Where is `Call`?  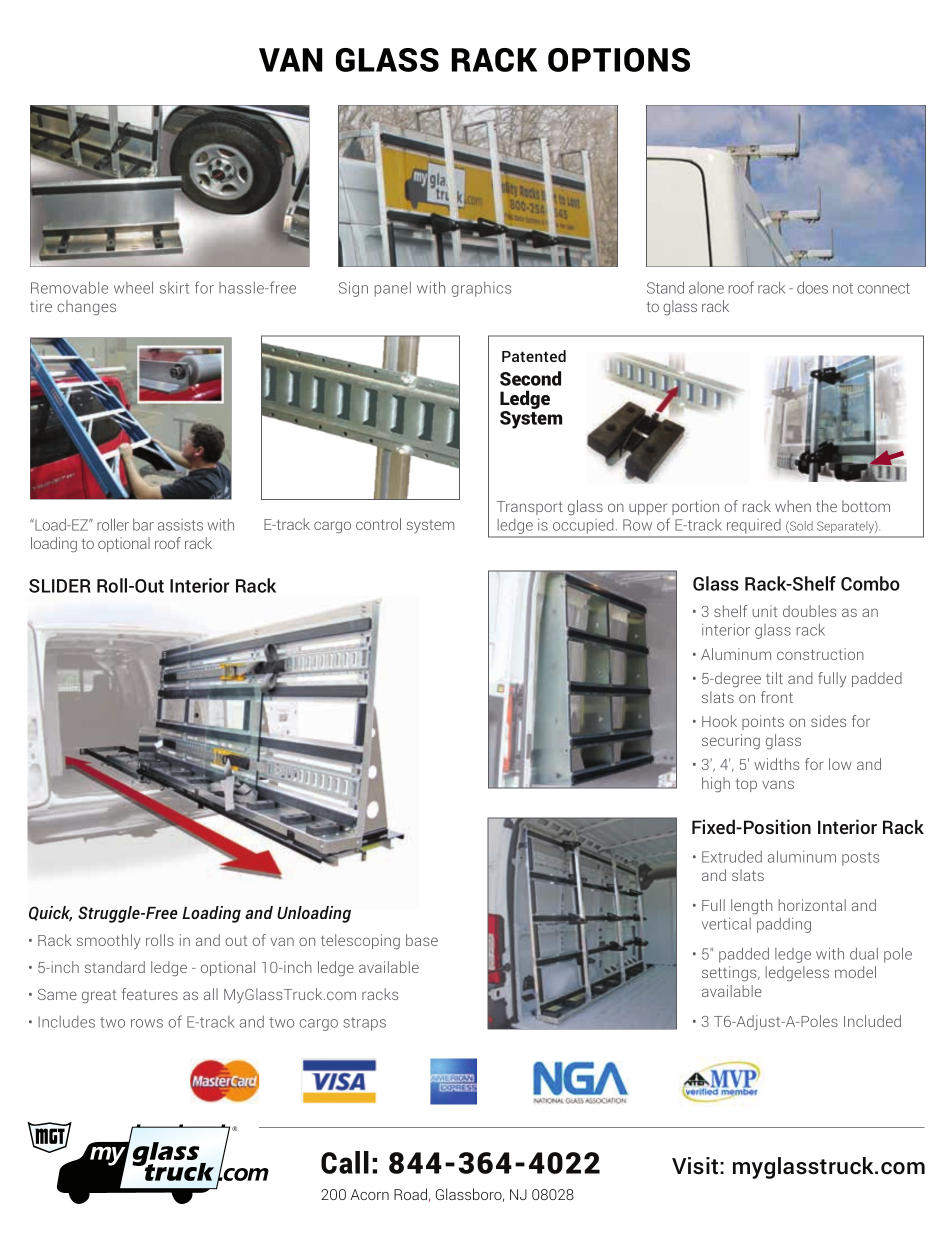
Call is located at coordinates (345, 1162).
